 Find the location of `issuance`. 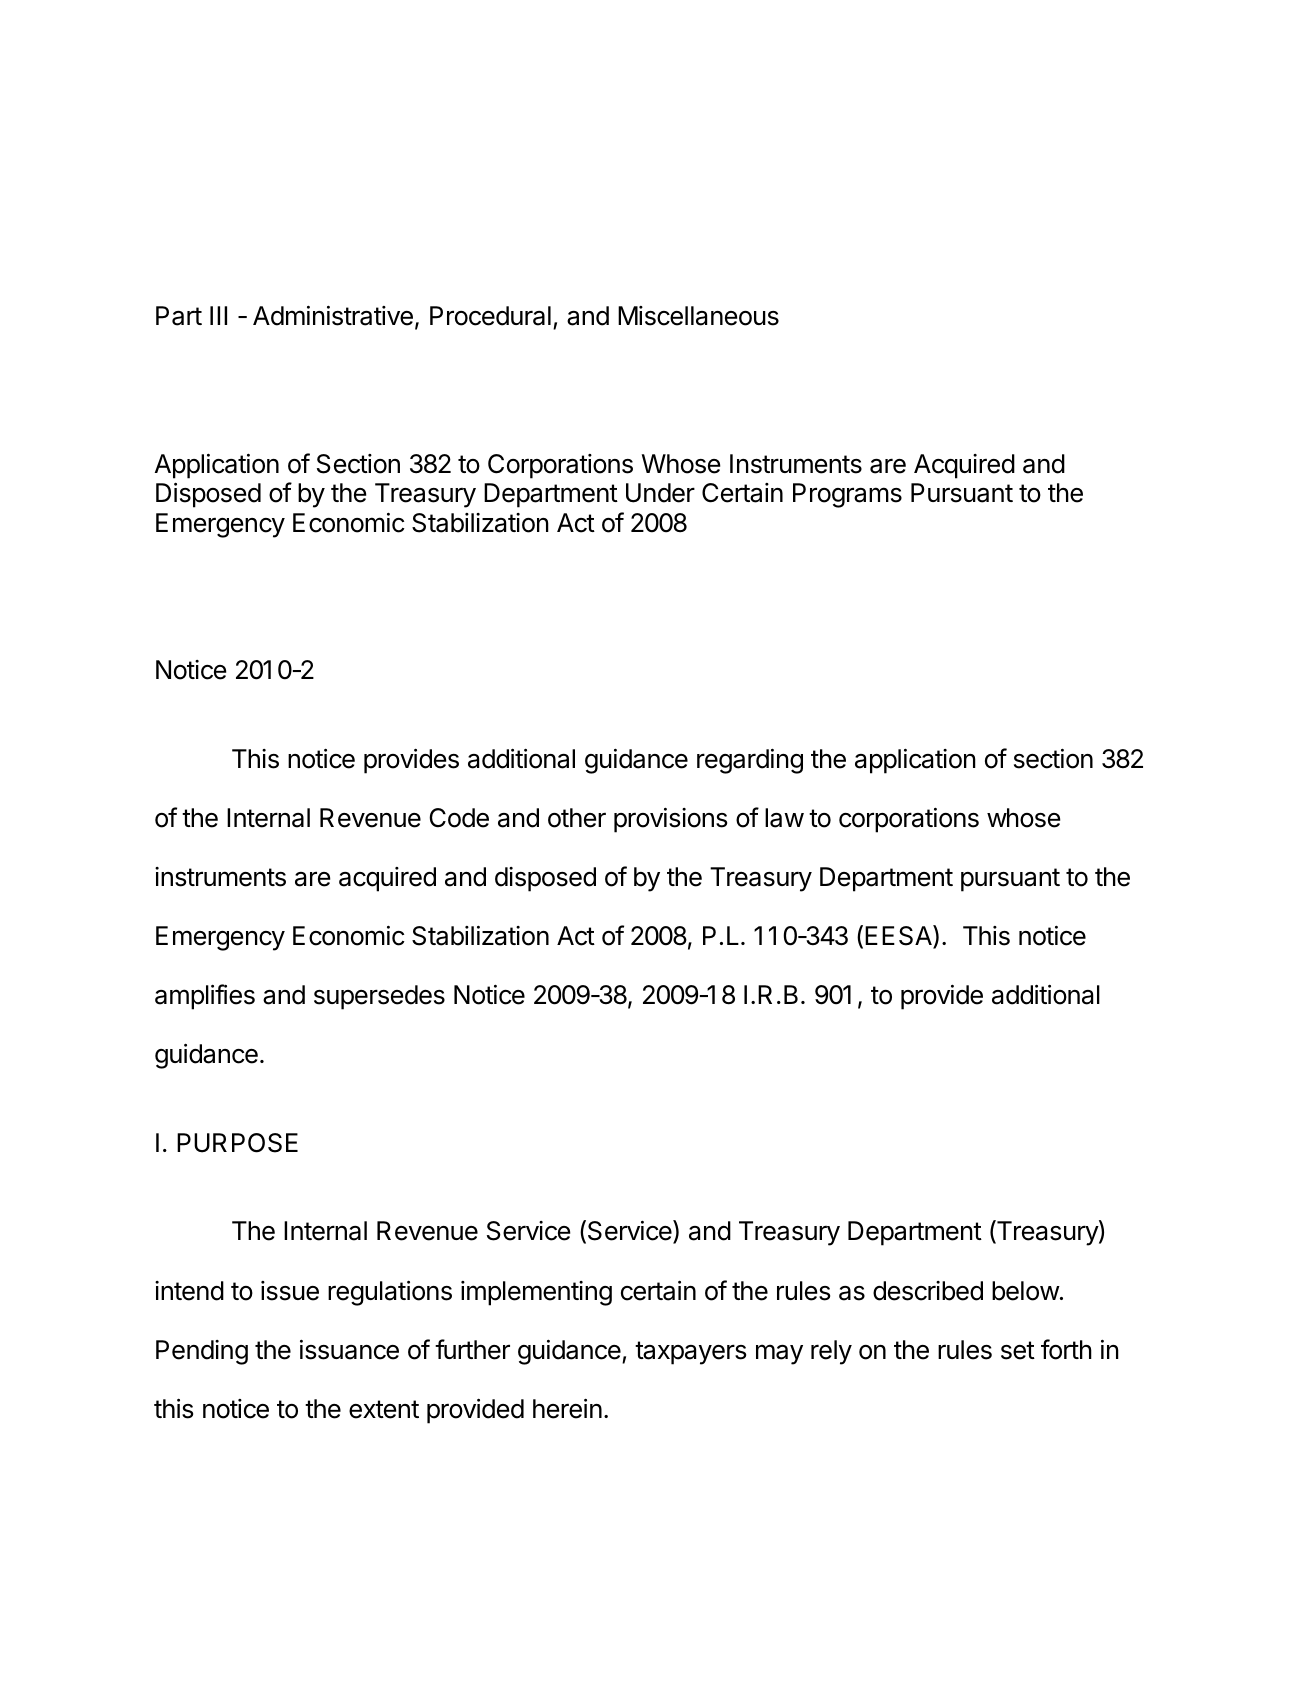

issuance is located at coordinates (349, 1350).
